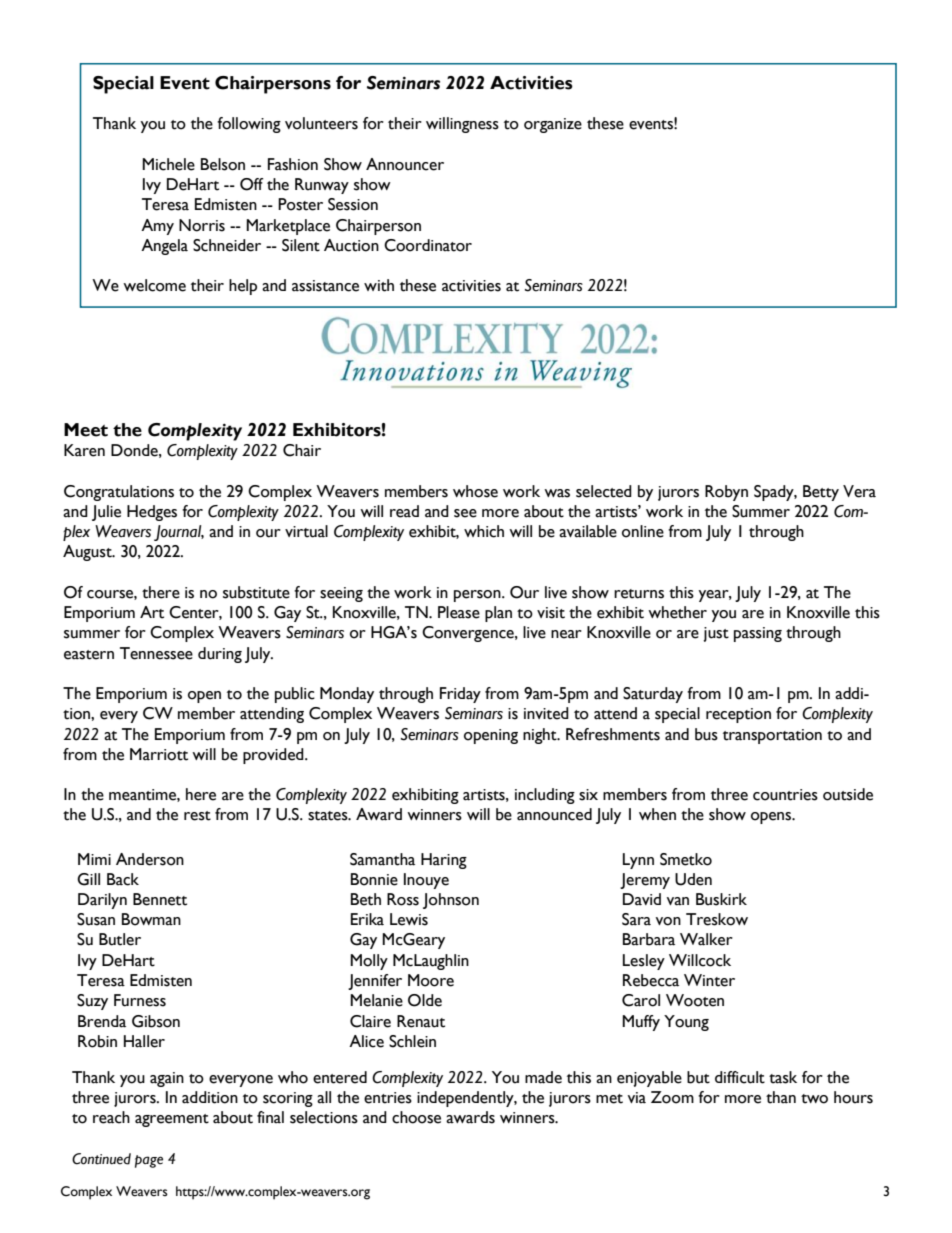 This screenshot has width=952, height=1233. I want to click on Robyn, so click(726, 493).
